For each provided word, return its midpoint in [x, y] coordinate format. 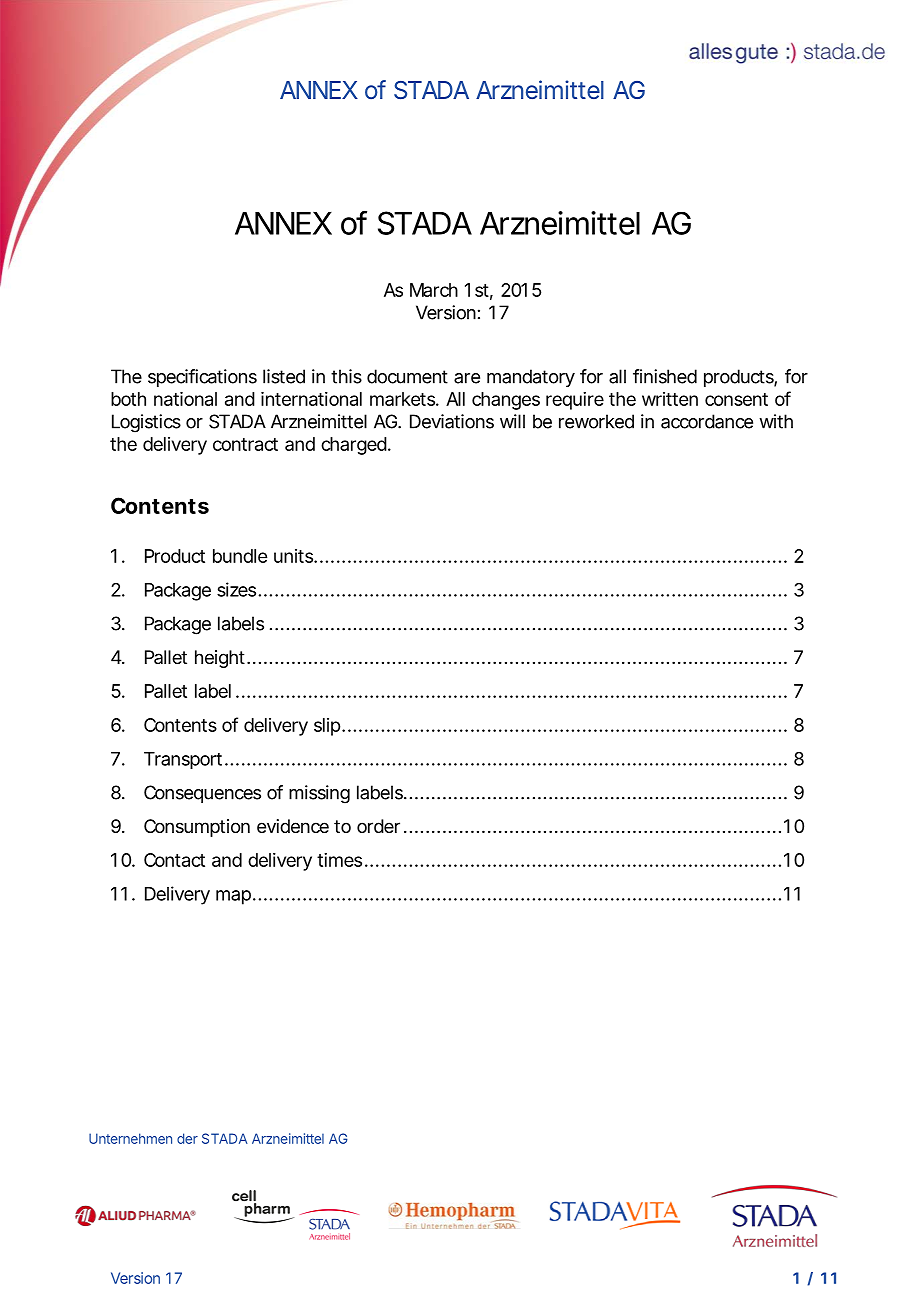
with [776, 421]
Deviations [452, 421]
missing [319, 794]
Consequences [202, 794]
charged [354, 446]
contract [245, 444]
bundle [240, 556]
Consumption [197, 828]
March [434, 290]
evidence [293, 826]
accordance [707, 421]
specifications [202, 378]
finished [665, 376]
